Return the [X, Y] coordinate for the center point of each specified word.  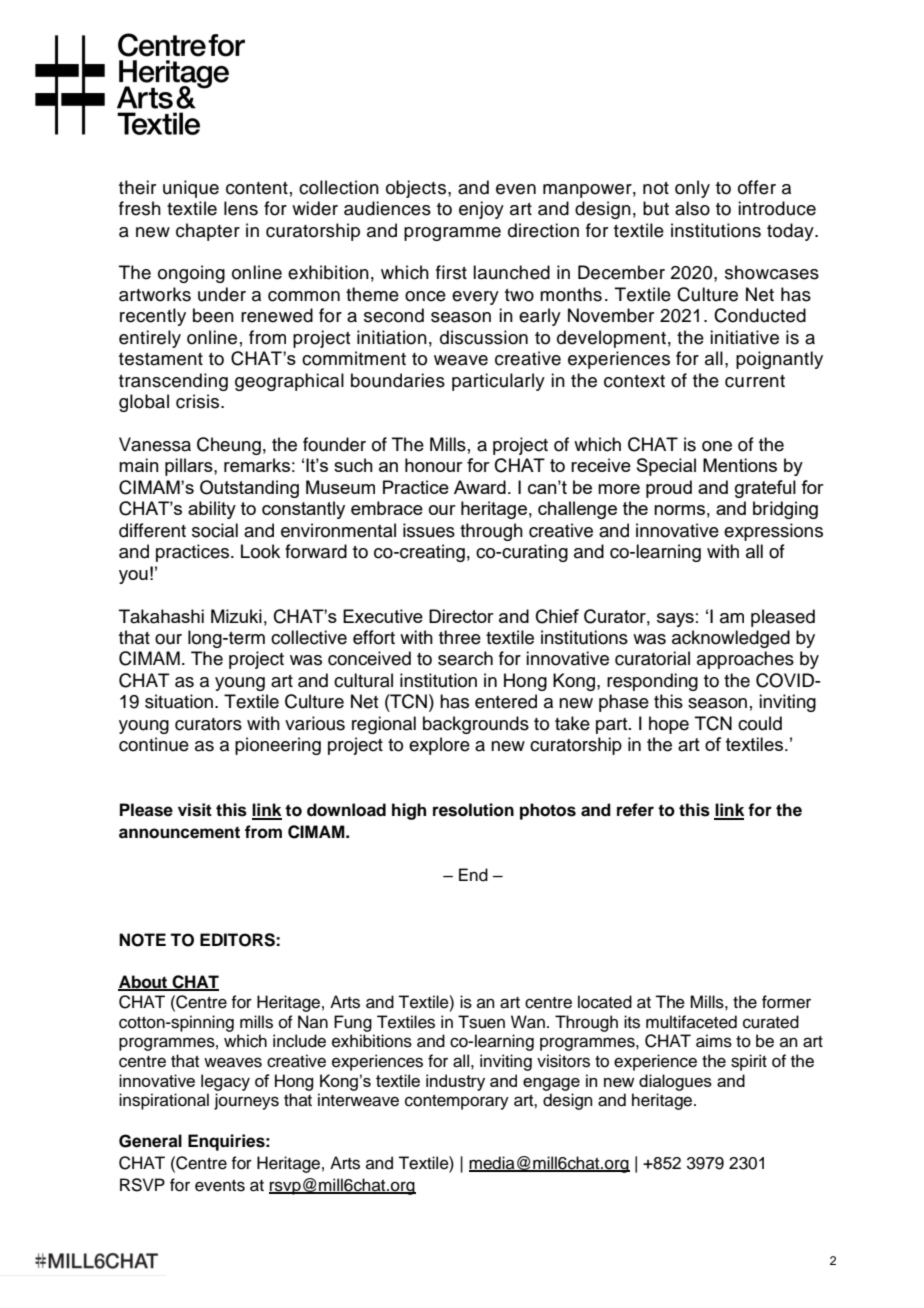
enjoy [481, 210]
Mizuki [236, 616]
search [465, 658]
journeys [246, 1101]
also [692, 208]
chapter [208, 232]
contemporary [457, 1102]
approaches [745, 660]
